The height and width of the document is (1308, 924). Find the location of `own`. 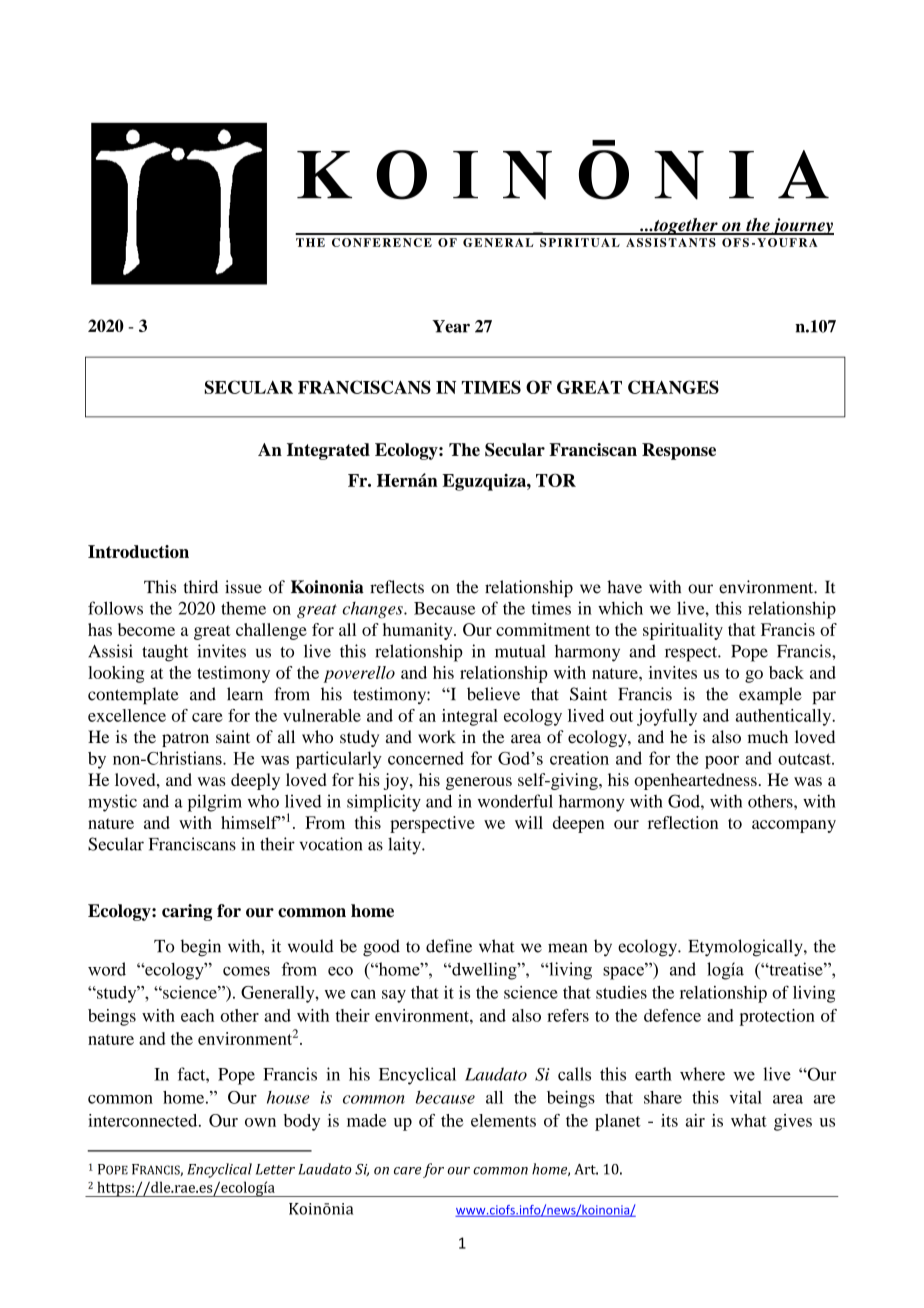

own is located at coordinates (260, 1122).
